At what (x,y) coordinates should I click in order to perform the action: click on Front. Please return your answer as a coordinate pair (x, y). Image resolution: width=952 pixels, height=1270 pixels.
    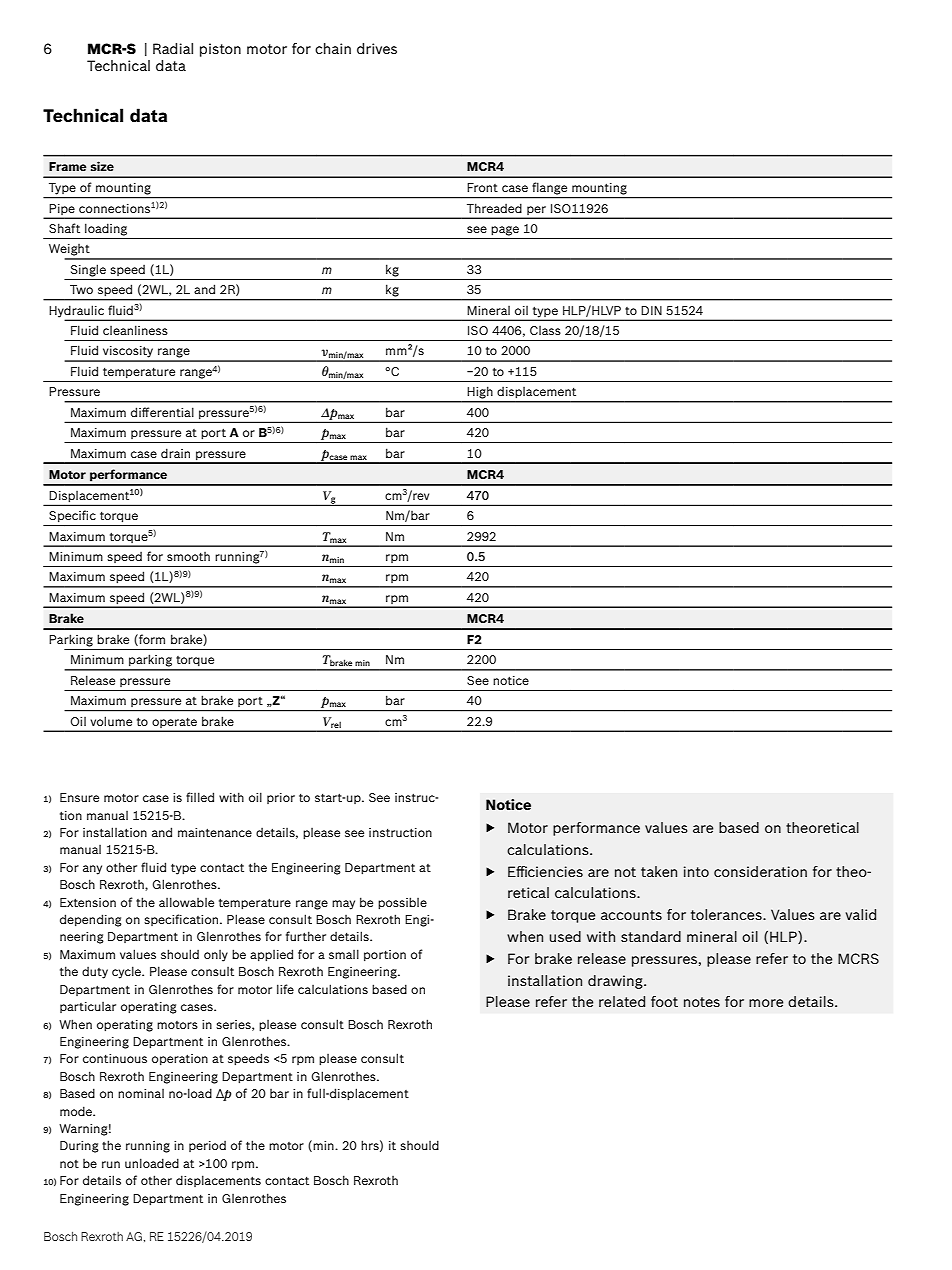
    Looking at the image, I should click on (482, 187).
